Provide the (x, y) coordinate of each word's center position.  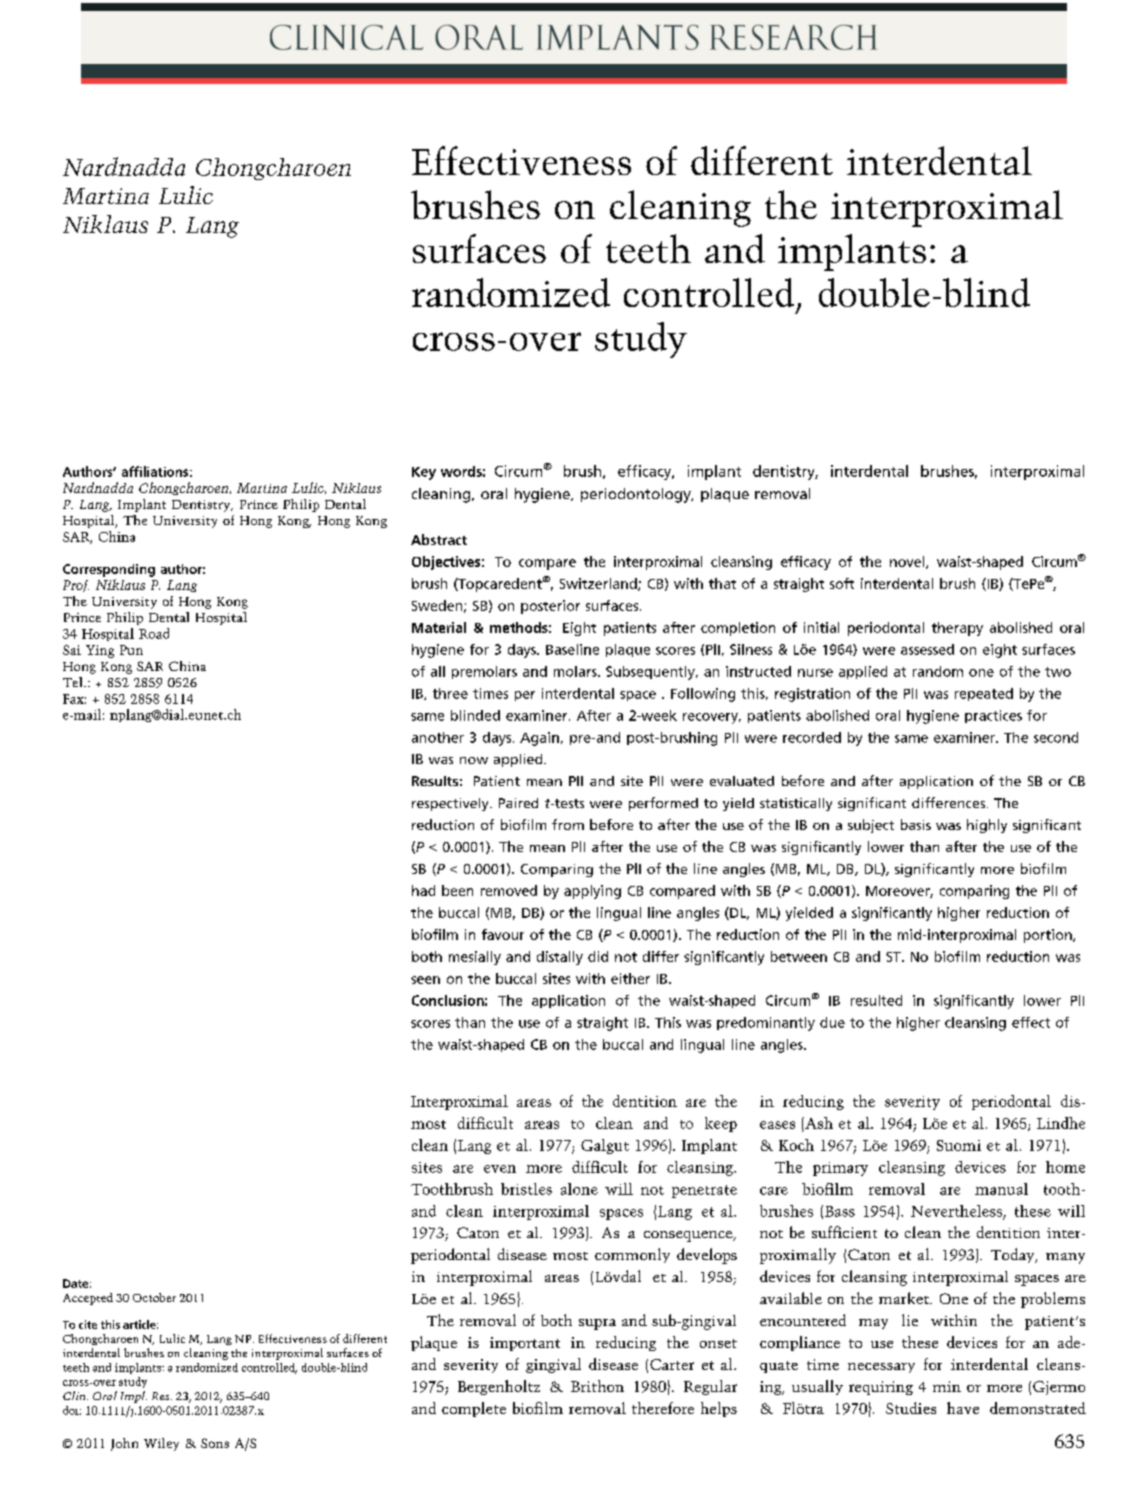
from (568, 824)
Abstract (439, 539)
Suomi (959, 1145)
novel (908, 562)
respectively (451, 804)
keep (721, 1124)
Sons (215, 1443)
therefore (663, 1408)
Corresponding (109, 570)
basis (916, 824)
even (500, 1169)
